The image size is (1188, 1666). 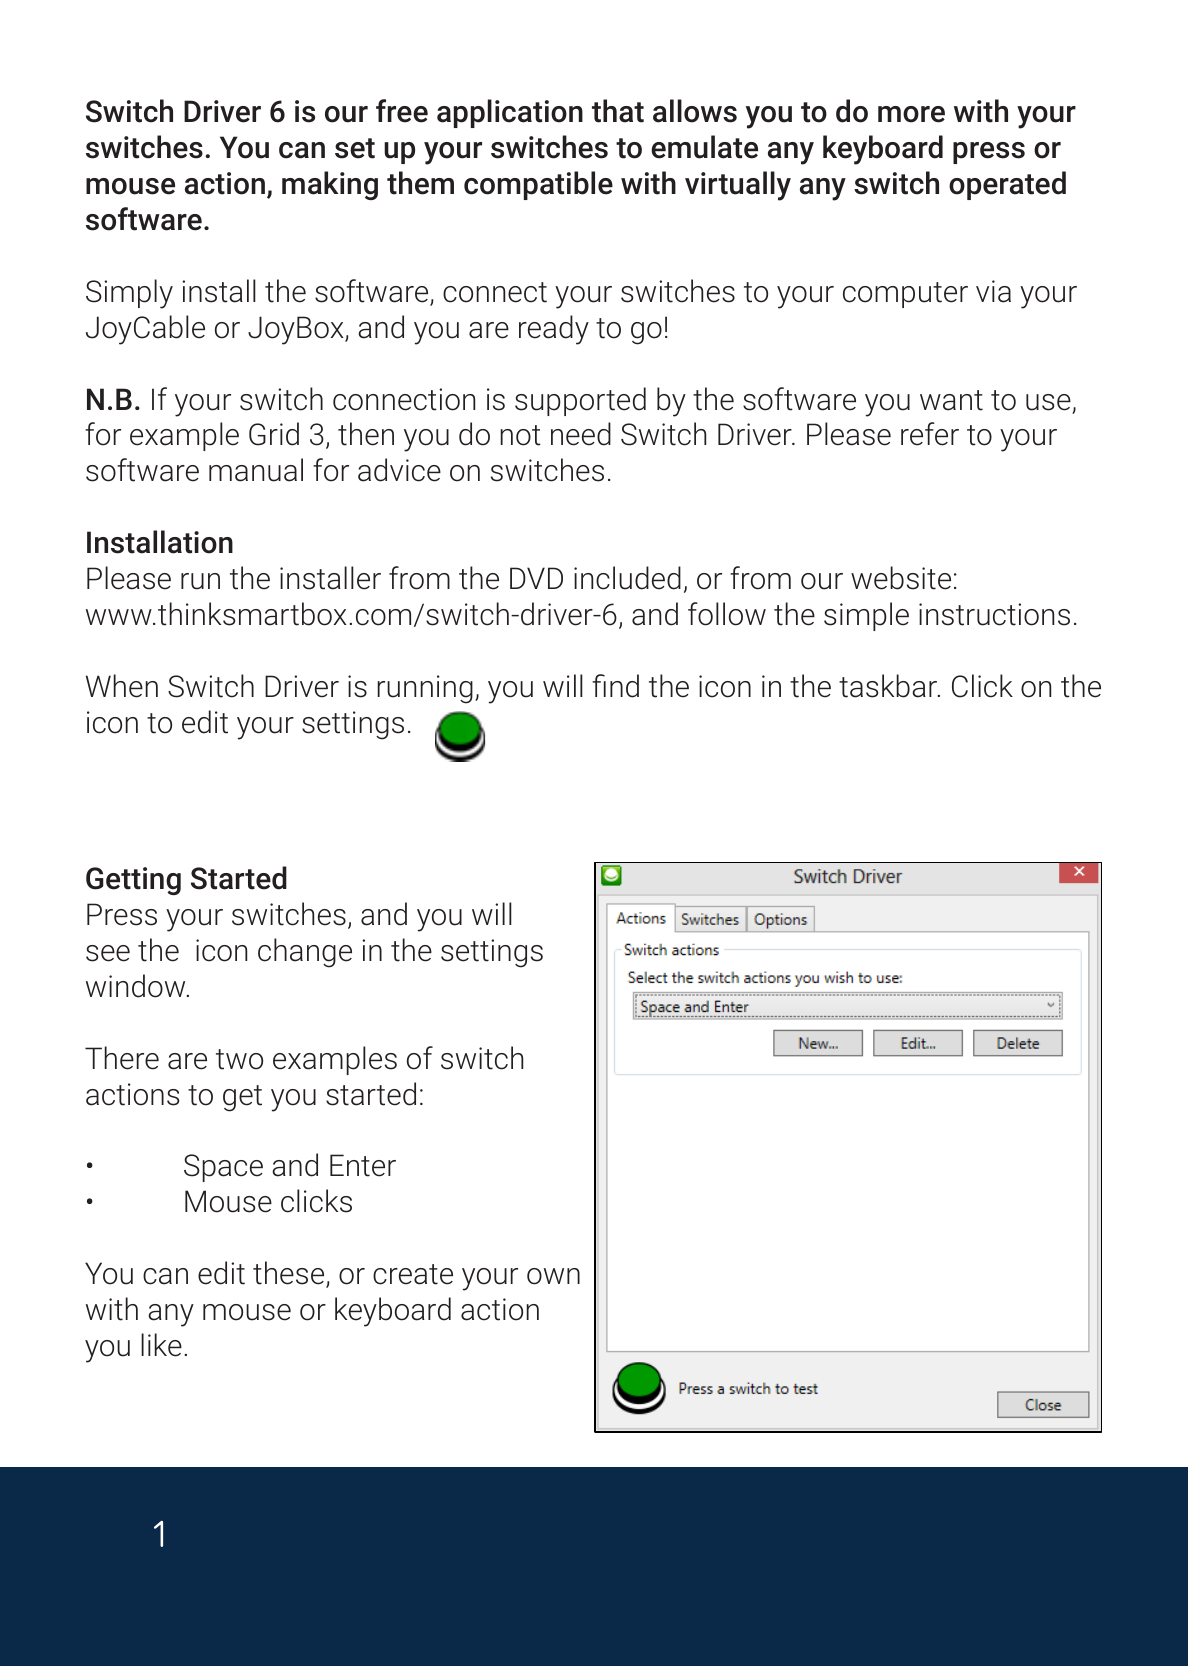 What do you see at coordinates (256, 470) in the page?
I see `manual` at bounding box center [256, 470].
